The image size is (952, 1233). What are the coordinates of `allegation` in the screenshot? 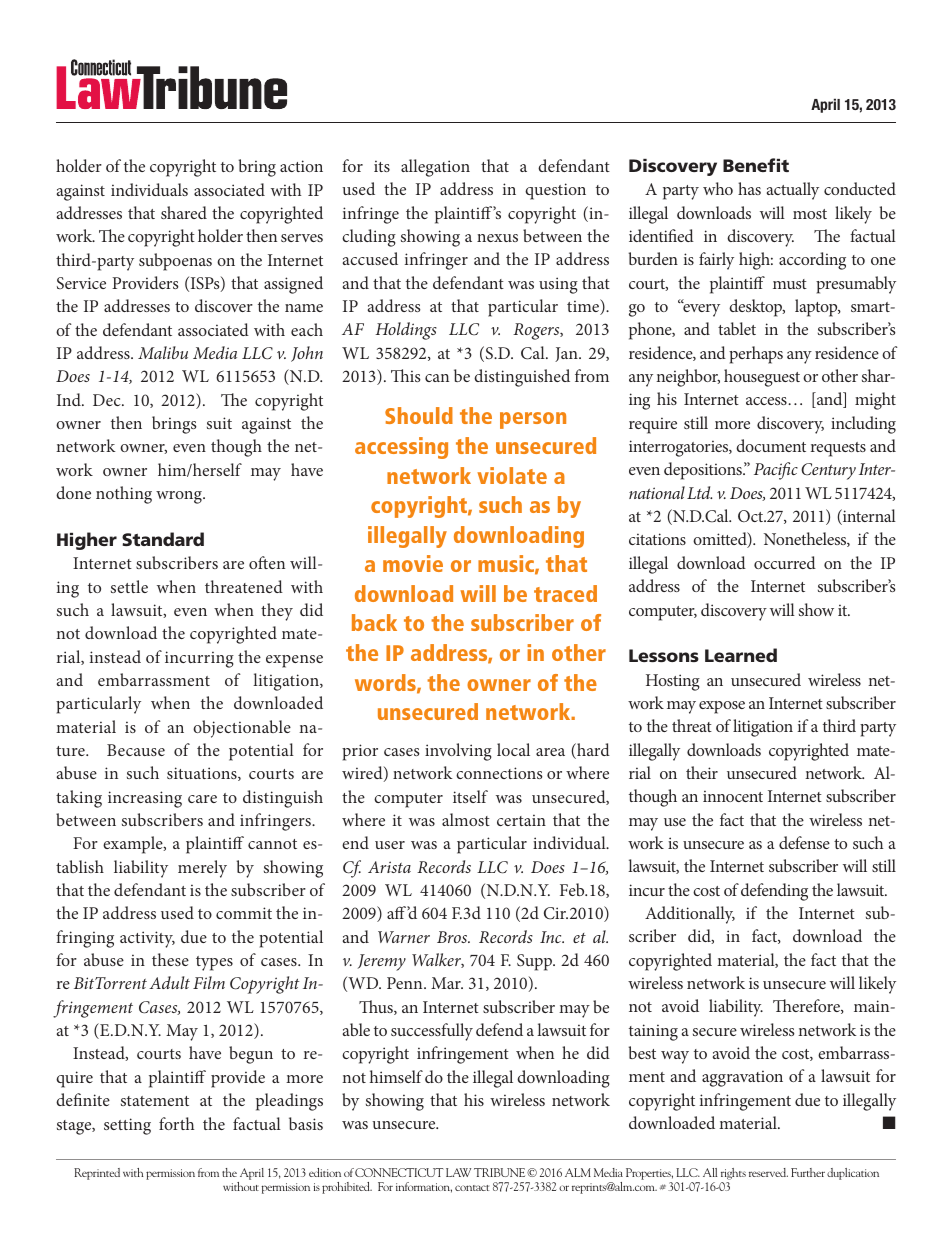 It's located at (435, 168).
